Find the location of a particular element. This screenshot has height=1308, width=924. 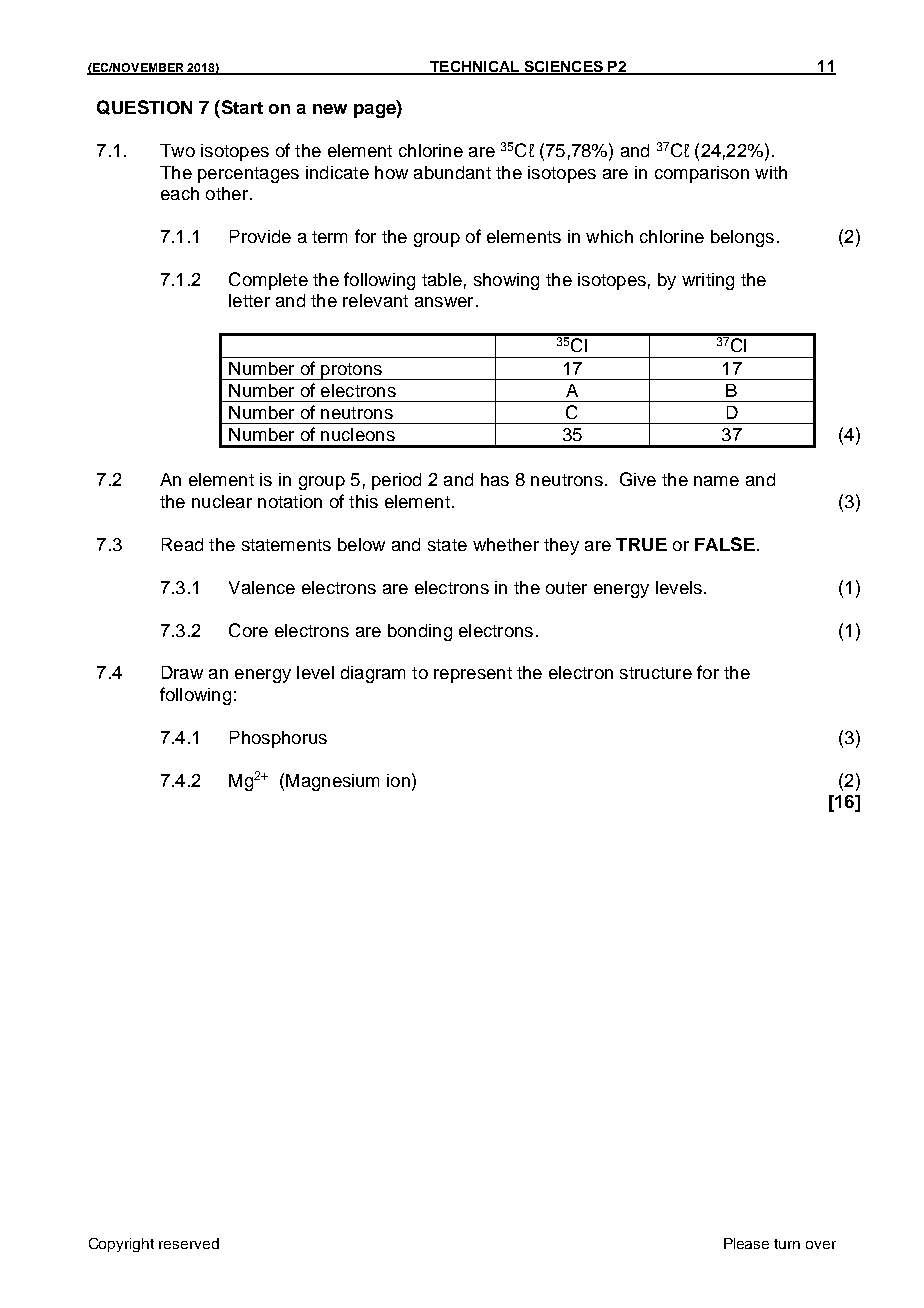

reserved is located at coordinates (189, 1243).
